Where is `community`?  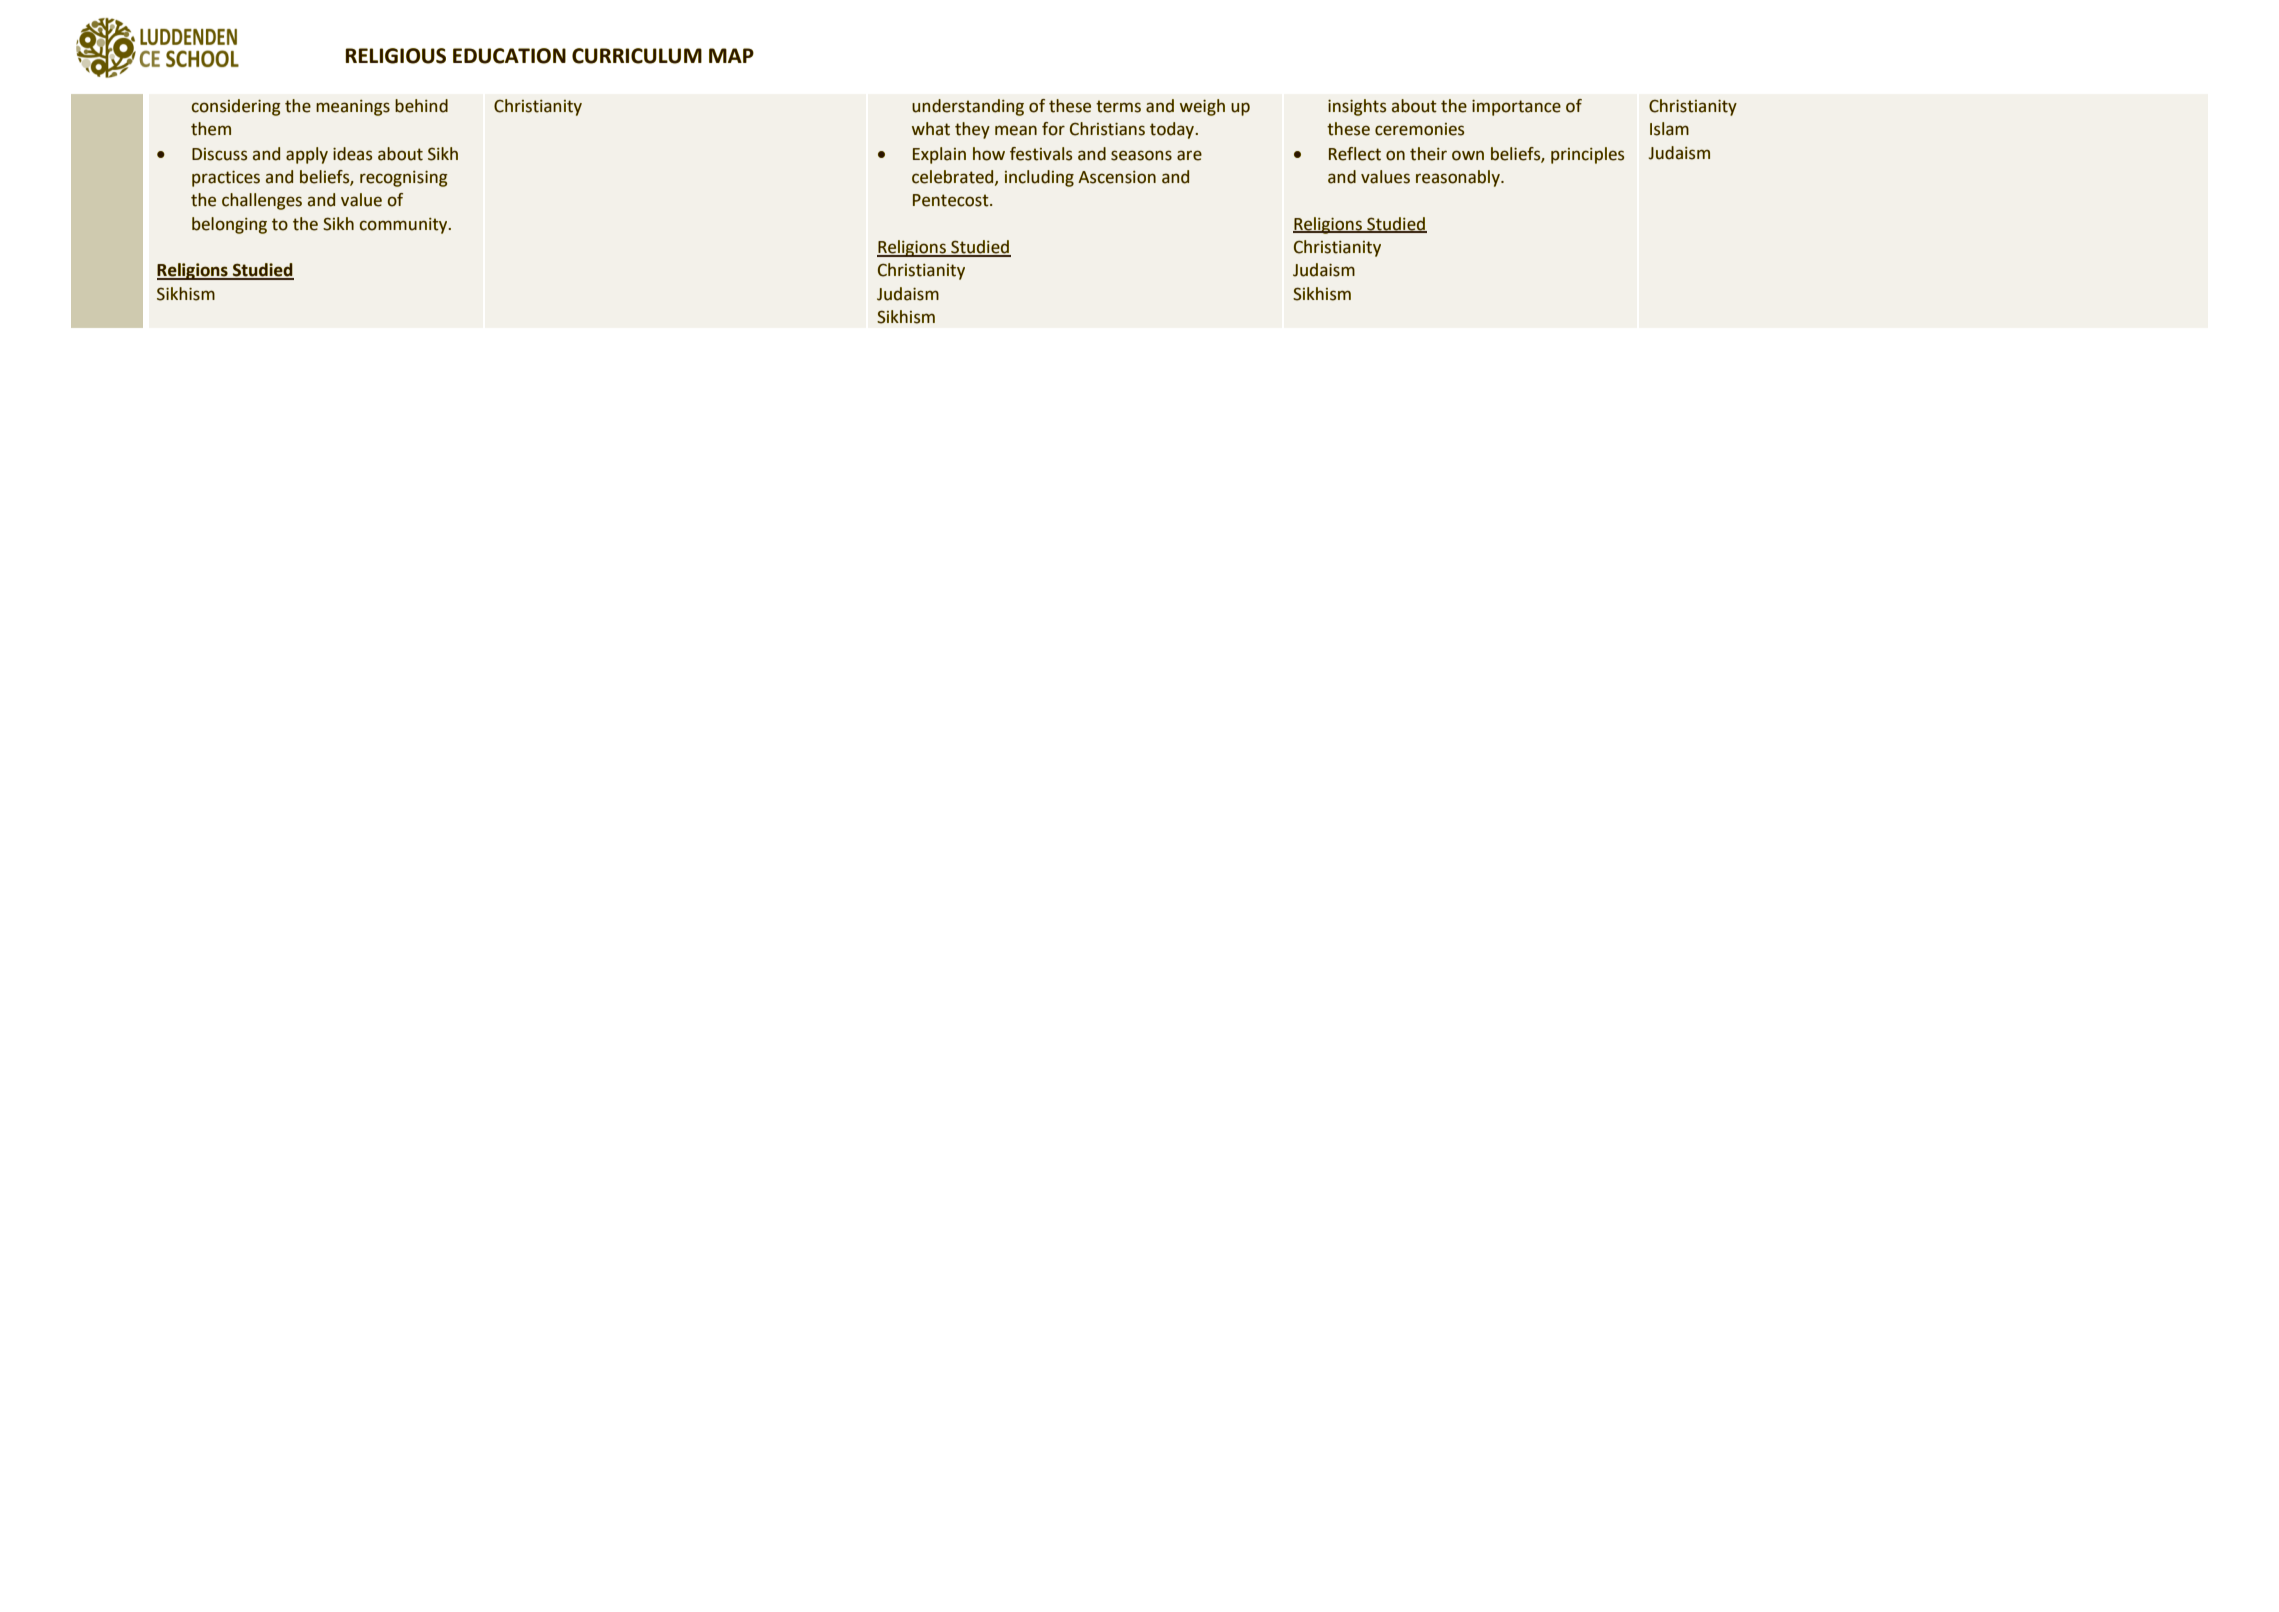 community is located at coordinates (405, 226).
